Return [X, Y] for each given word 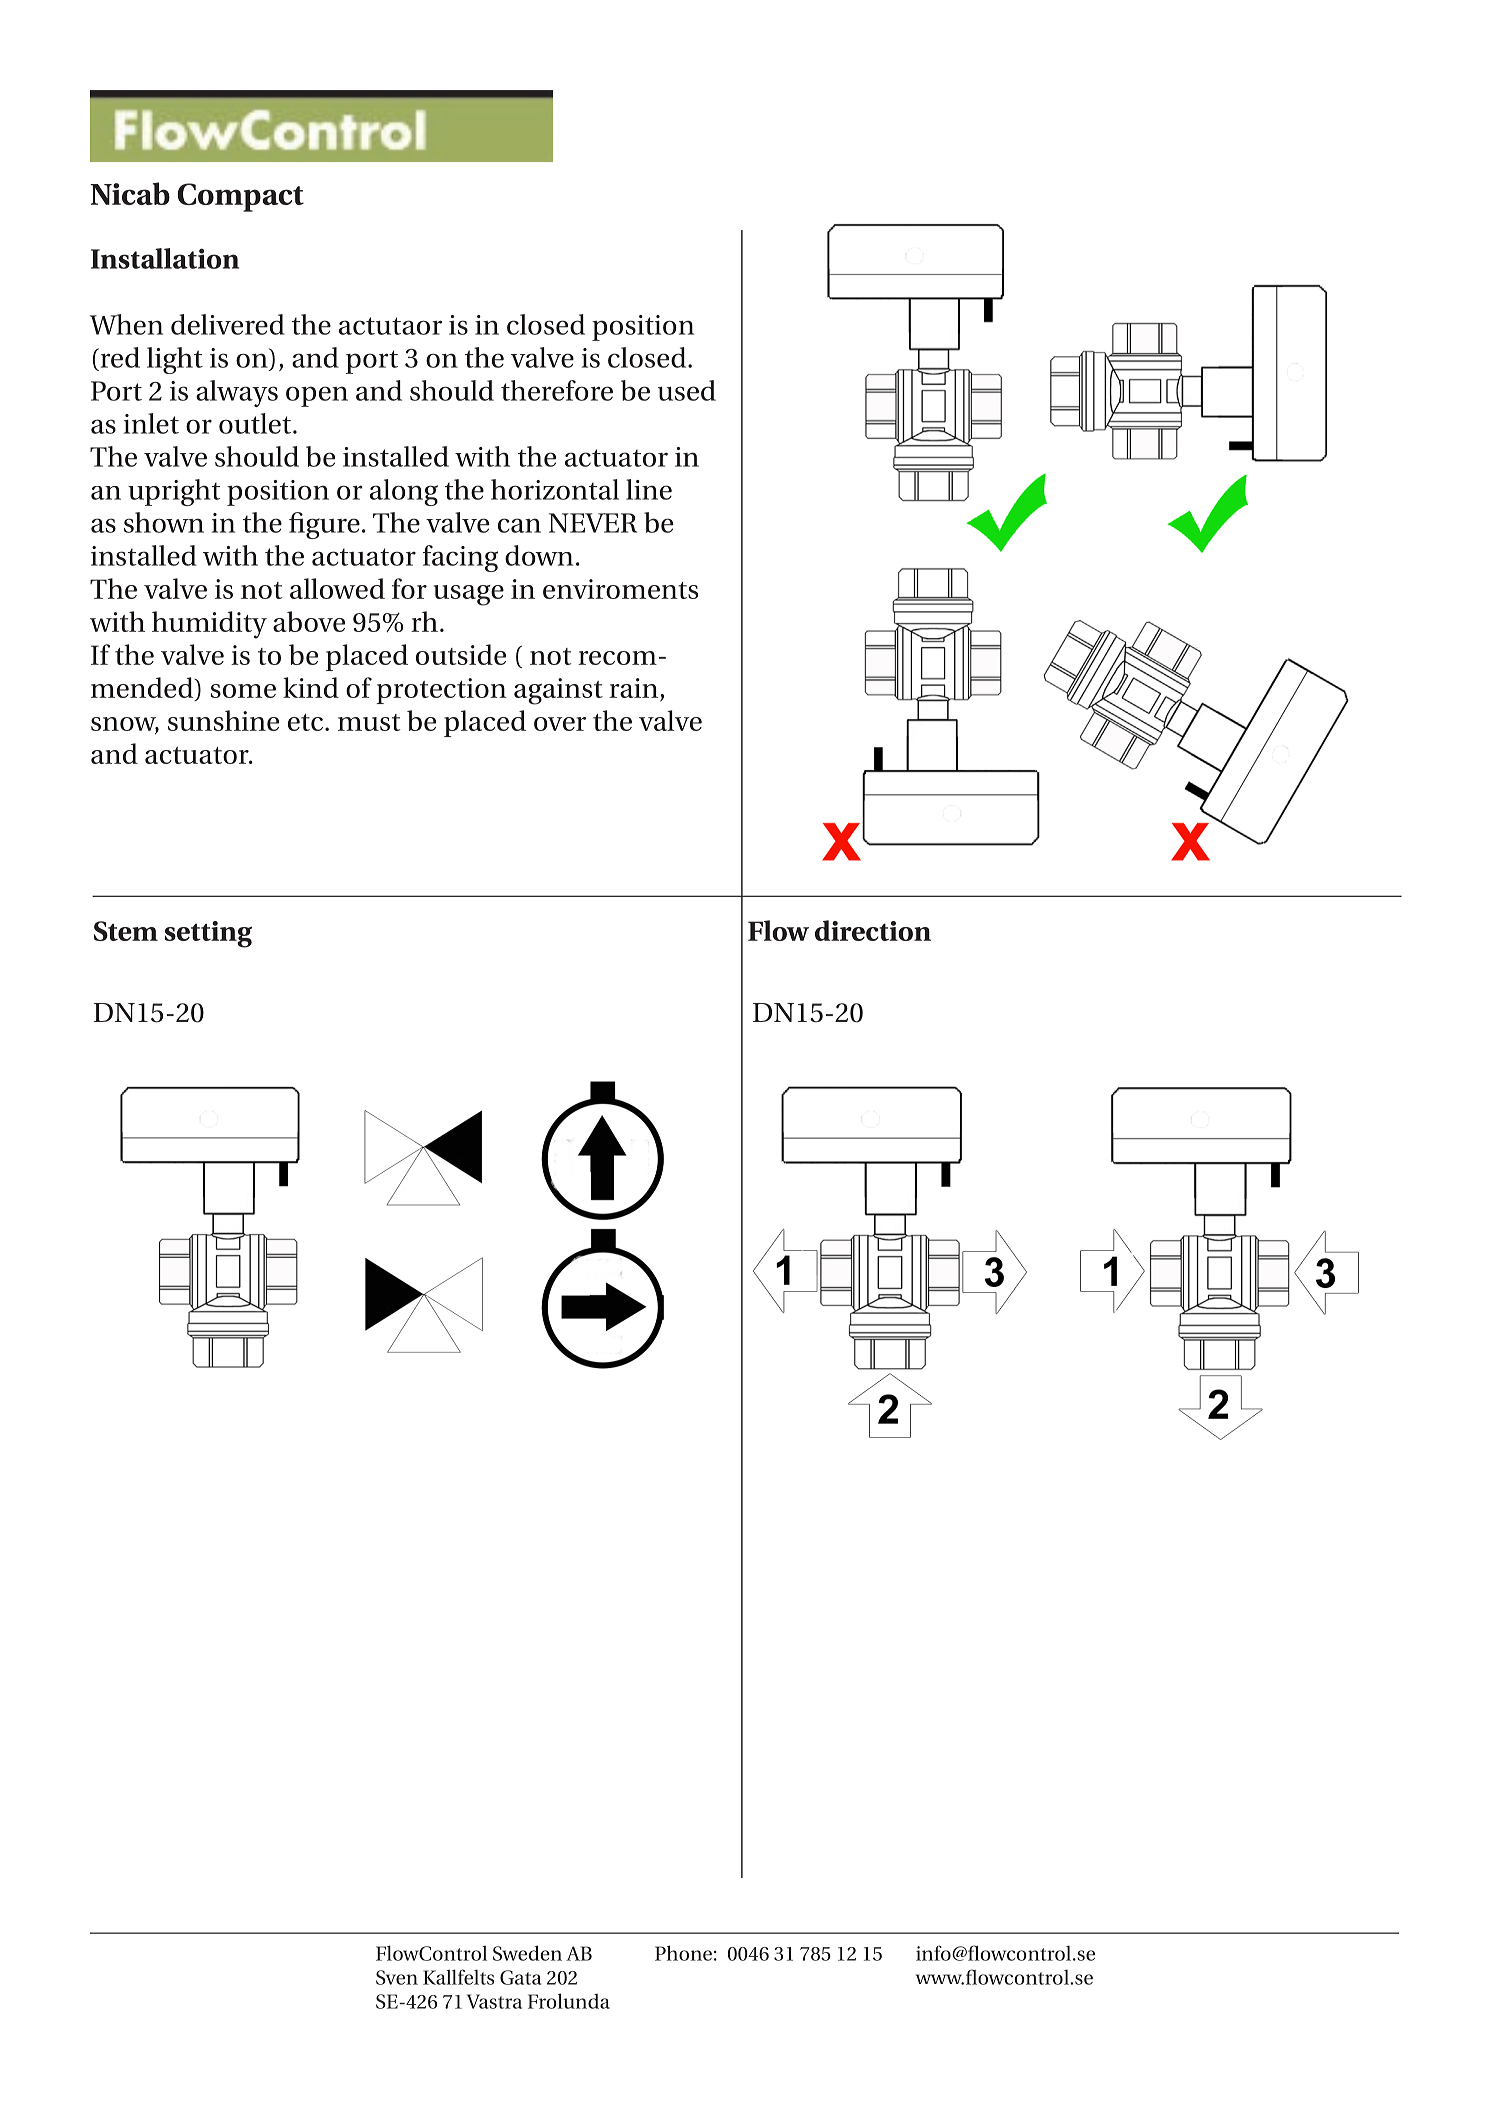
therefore [557, 390]
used [687, 390]
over [560, 724]
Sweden [527, 1953]
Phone [683, 1953]
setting [208, 934]
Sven [397, 1977]
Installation [165, 258]
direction [873, 930]
